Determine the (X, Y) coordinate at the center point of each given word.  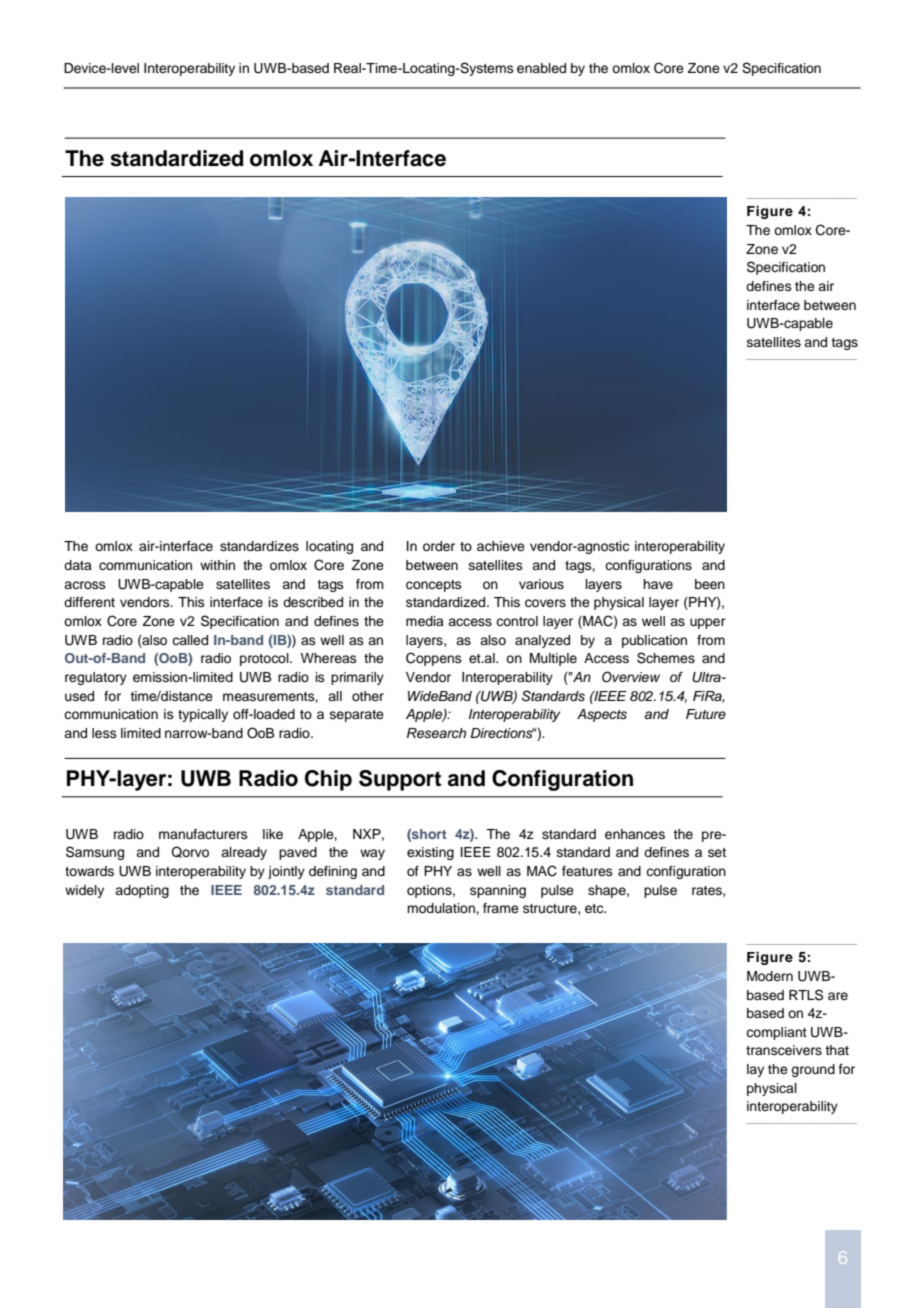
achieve (501, 546)
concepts (434, 586)
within (217, 565)
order (439, 546)
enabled (541, 68)
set (717, 852)
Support (400, 780)
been (710, 584)
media (425, 621)
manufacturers (203, 834)
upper (708, 623)
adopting (142, 891)
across (85, 585)
